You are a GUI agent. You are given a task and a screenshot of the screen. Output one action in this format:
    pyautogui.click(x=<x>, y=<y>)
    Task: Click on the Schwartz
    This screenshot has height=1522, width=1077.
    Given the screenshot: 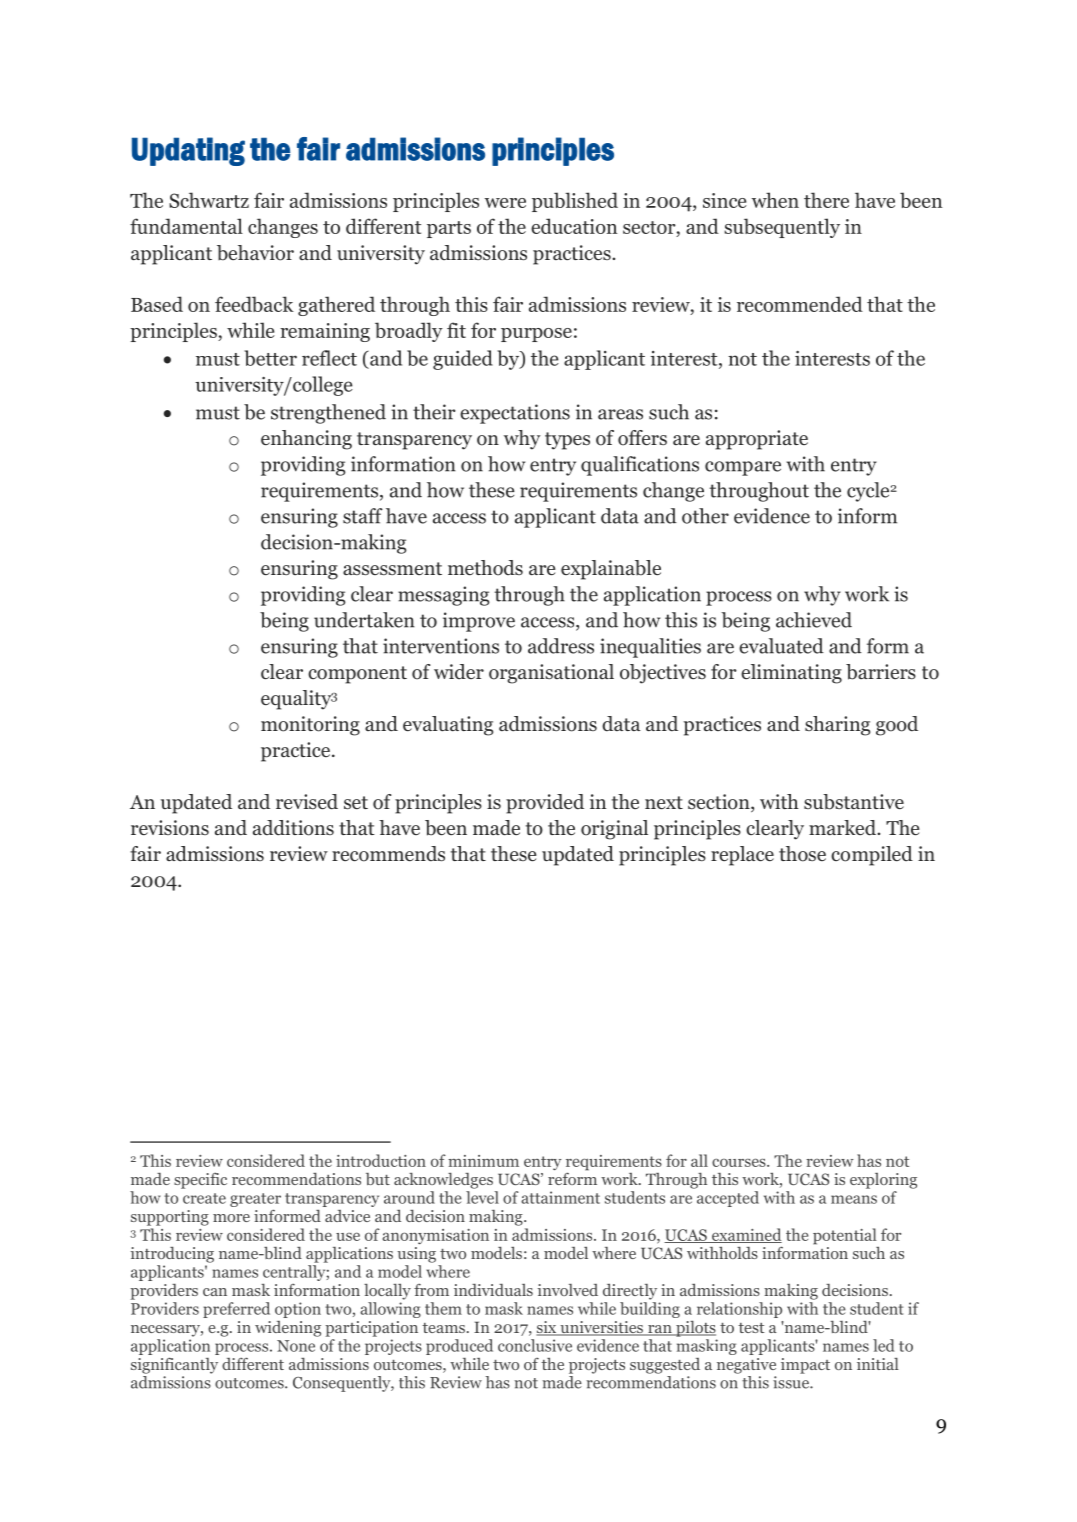 What is the action you would take?
    pyautogui.click(x=209, y=200)
